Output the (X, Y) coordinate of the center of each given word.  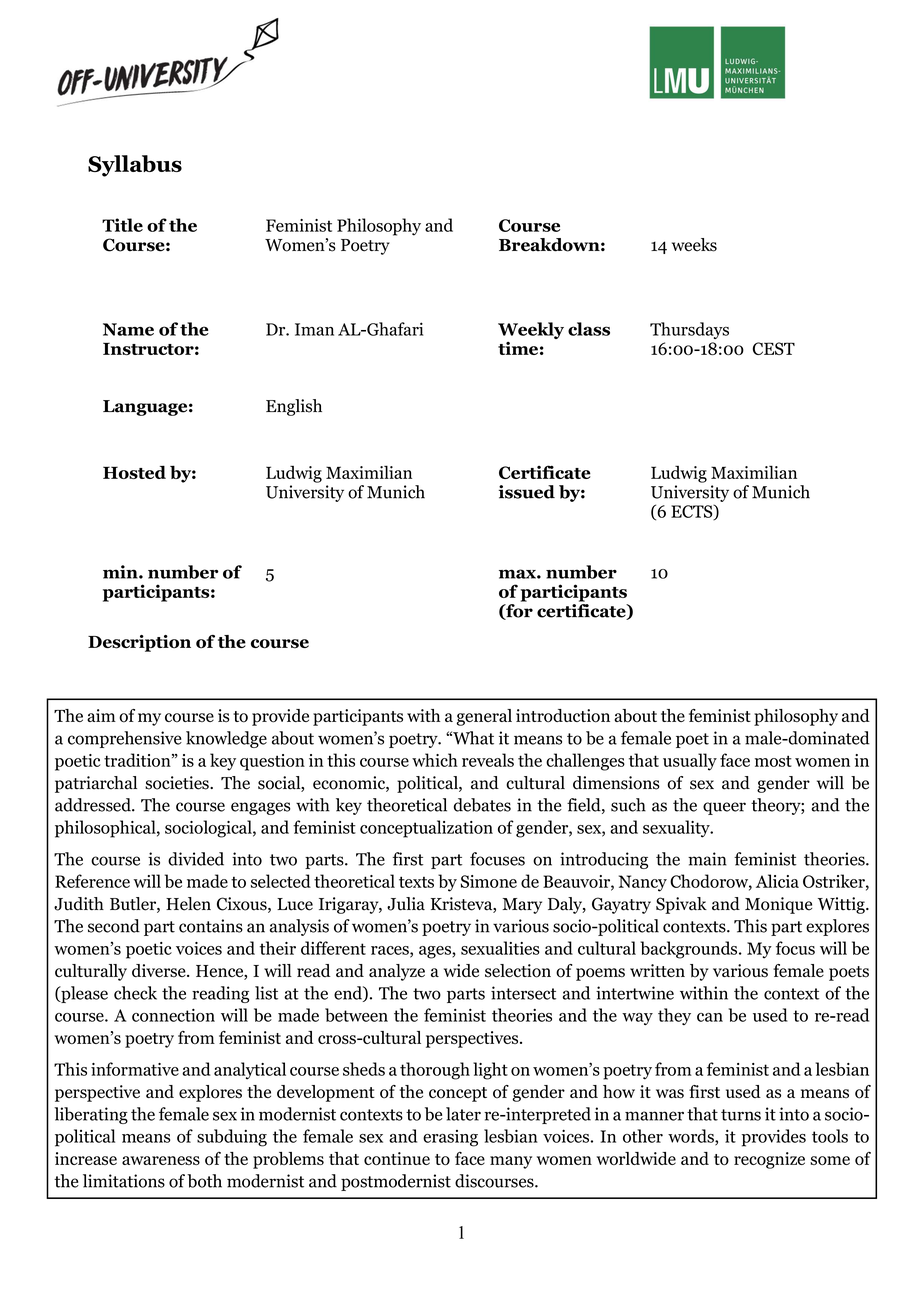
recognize (769, 1160)
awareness (161, 1160)
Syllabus (135, 166)
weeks (694, 245)
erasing (450, 1138)
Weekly (531, 330)
